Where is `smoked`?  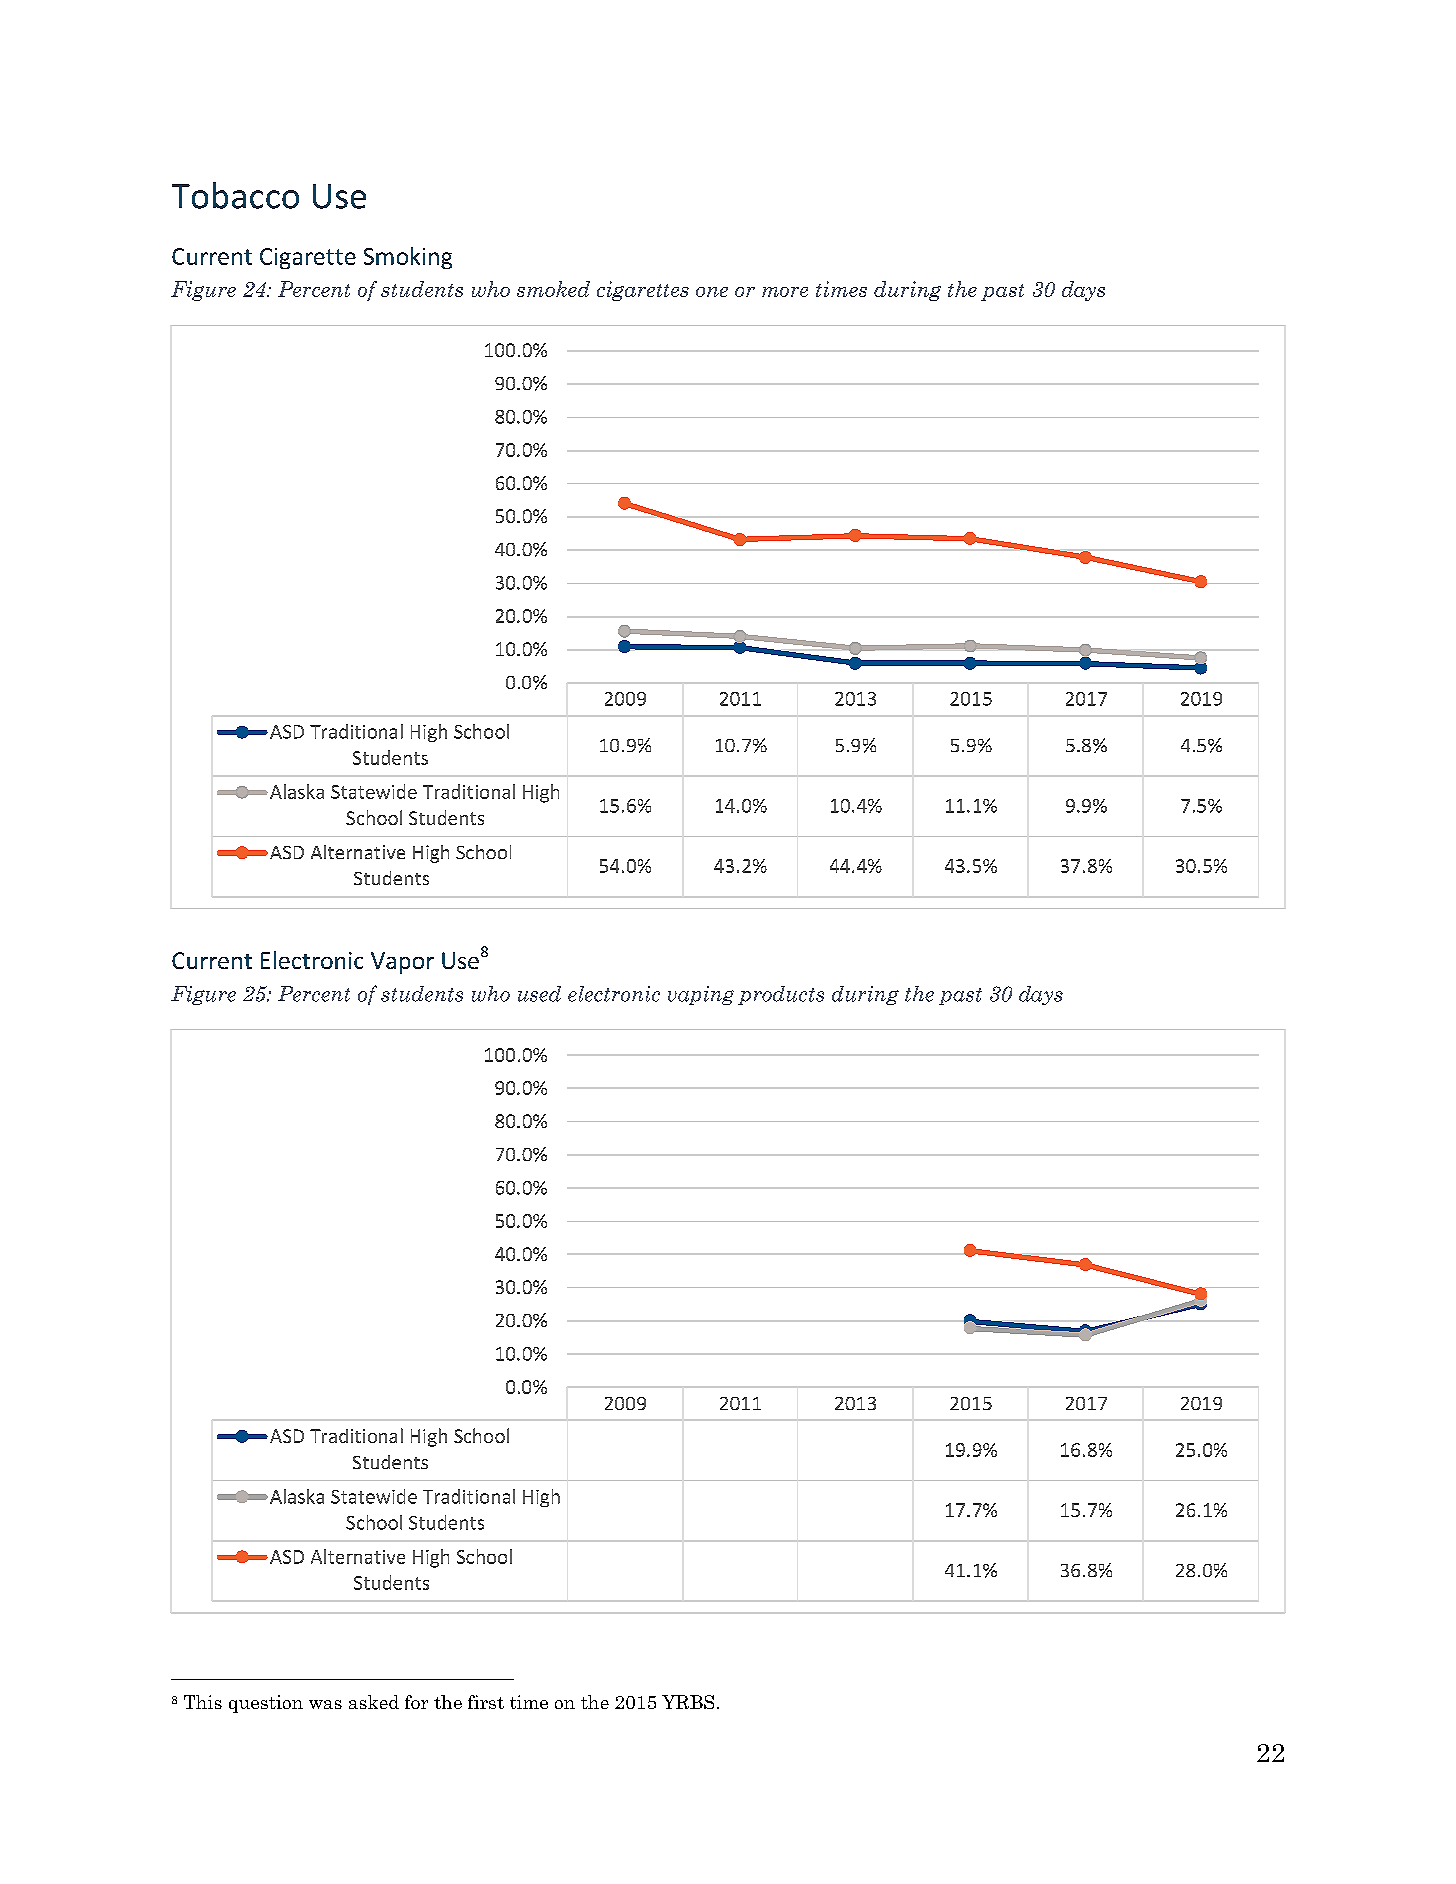
smoked is located at coordinates (553, 289).
